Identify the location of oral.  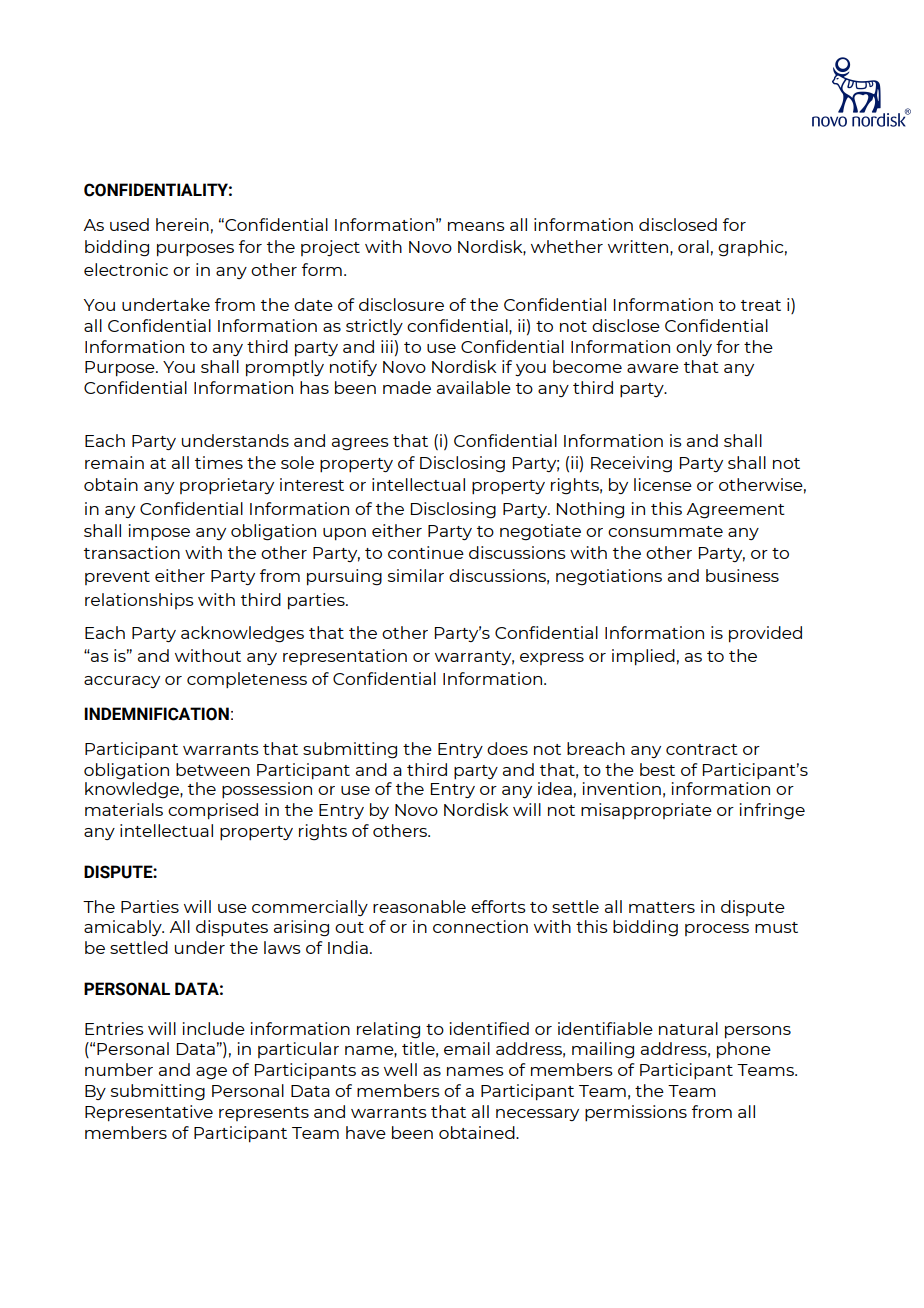
(693, 246).
